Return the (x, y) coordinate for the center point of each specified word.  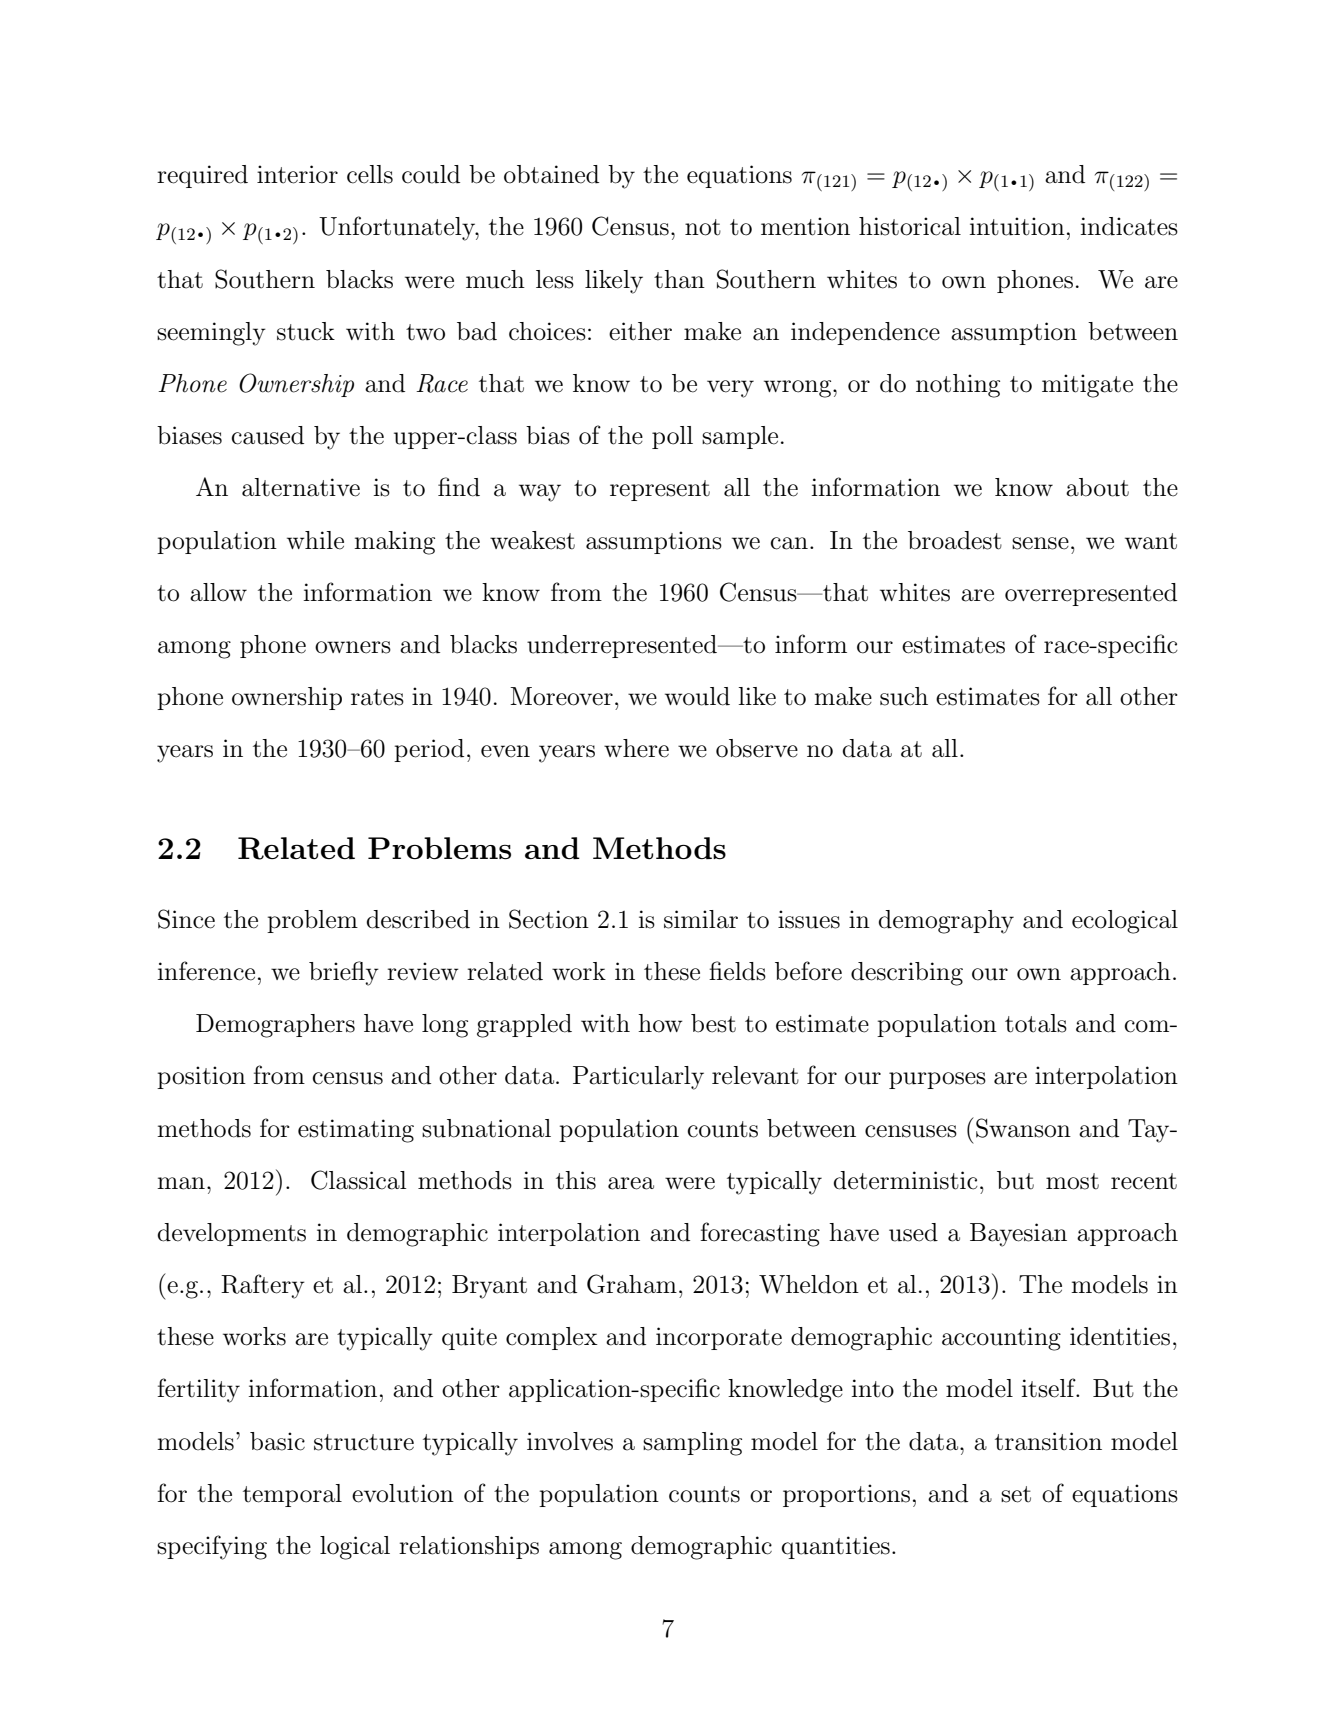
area (631, 1183)
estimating (356, 1131)
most (1072, 1181)
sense (1040, 543)
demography (946, 922)
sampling (692, 1444)
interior (297, 174)
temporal (292, 1495)
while (315, 540)
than (679, 279)
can (789, 543)
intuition (1017, 226)
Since (186, 919)
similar (701, 919)
